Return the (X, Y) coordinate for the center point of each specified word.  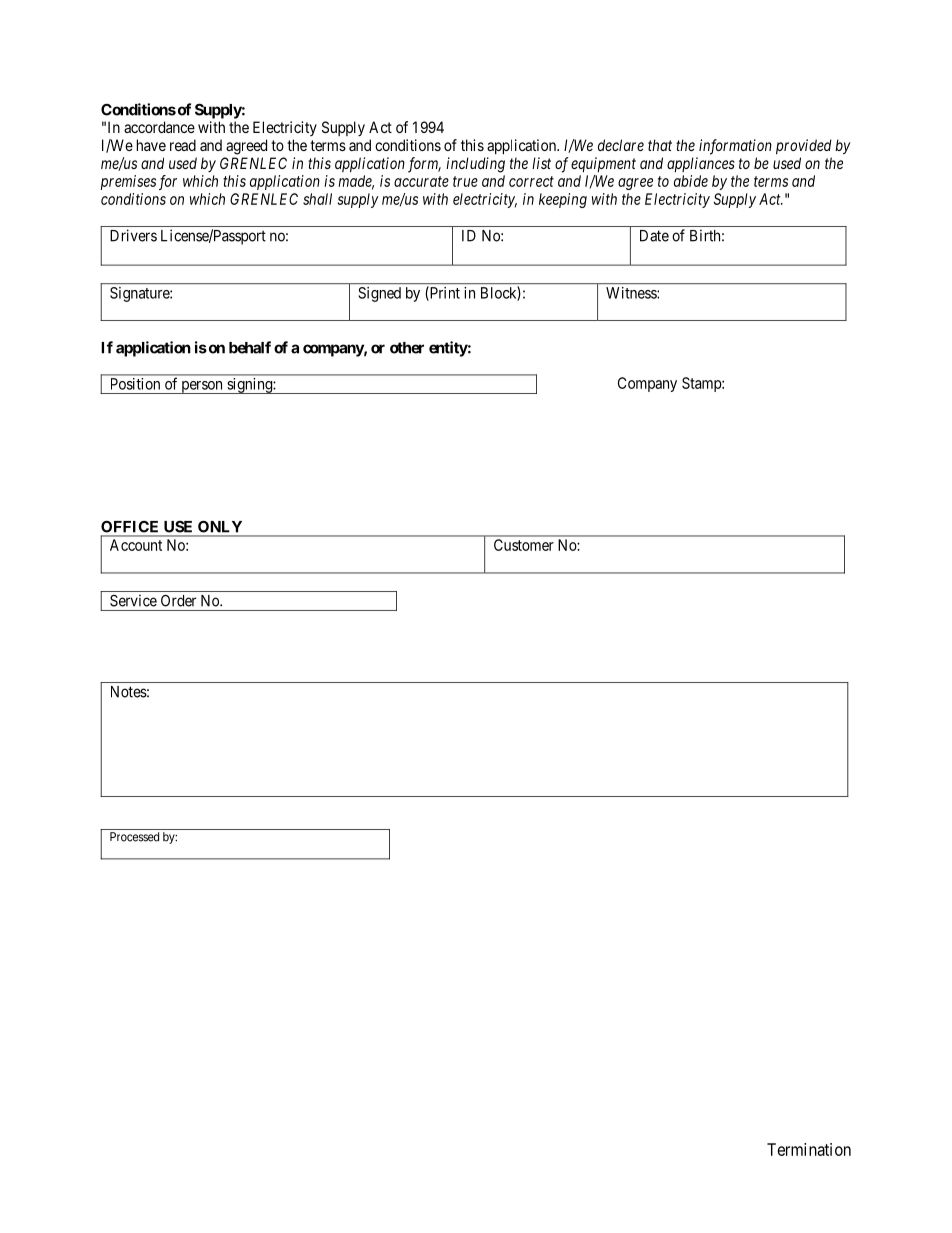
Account (136, 545)
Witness (632, 293)
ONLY (220, 526)
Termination (809, 1149)
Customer (524, 545)
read (183, 145)
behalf (250, 347)
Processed (134, 837)
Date (654, 236)
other (407, 348)
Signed (380, 294)
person (202, 387)
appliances (701, 164)
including (475, 165)
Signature (140, 294)
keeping (563, 200)
